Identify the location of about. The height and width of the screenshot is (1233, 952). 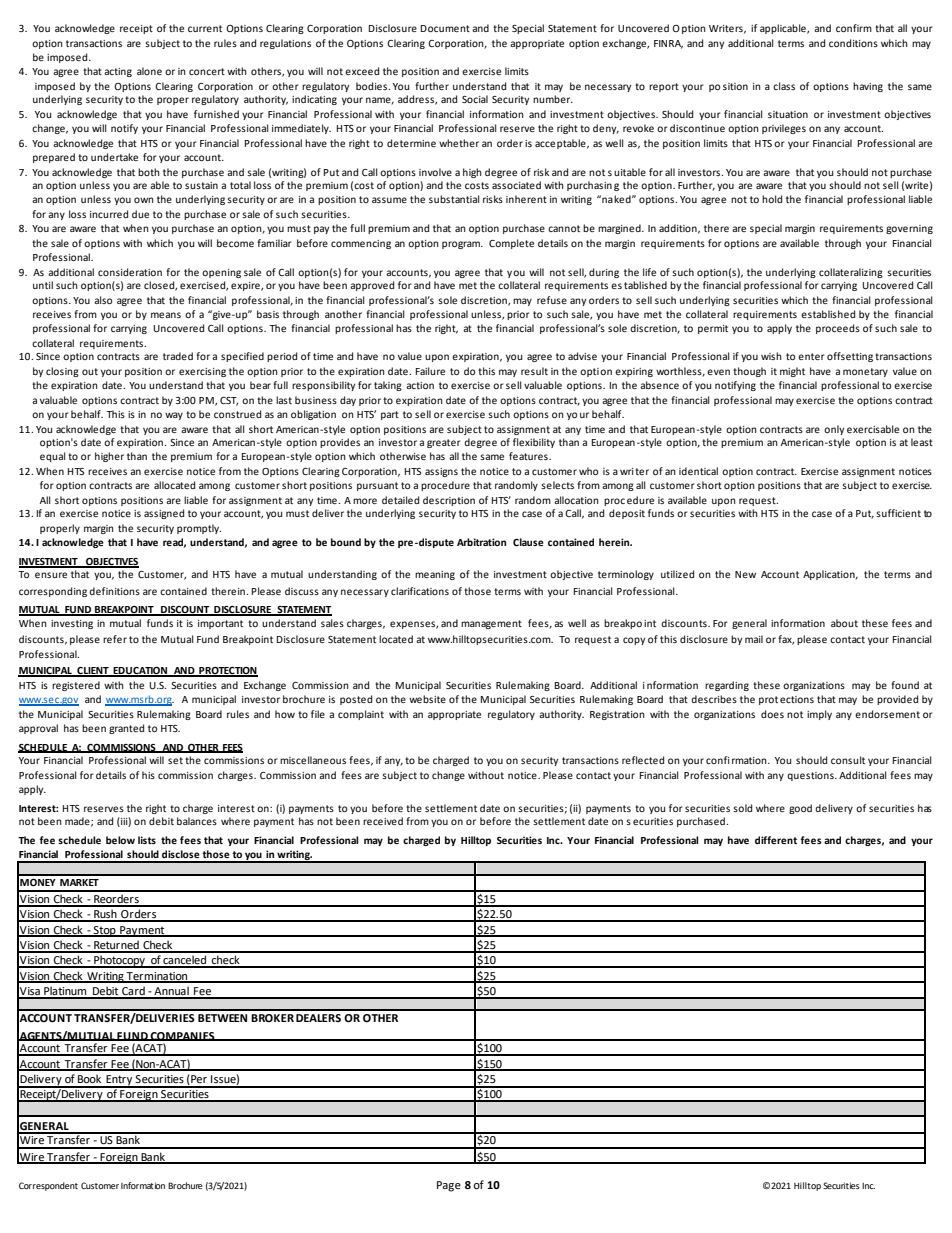
(844, 623).
